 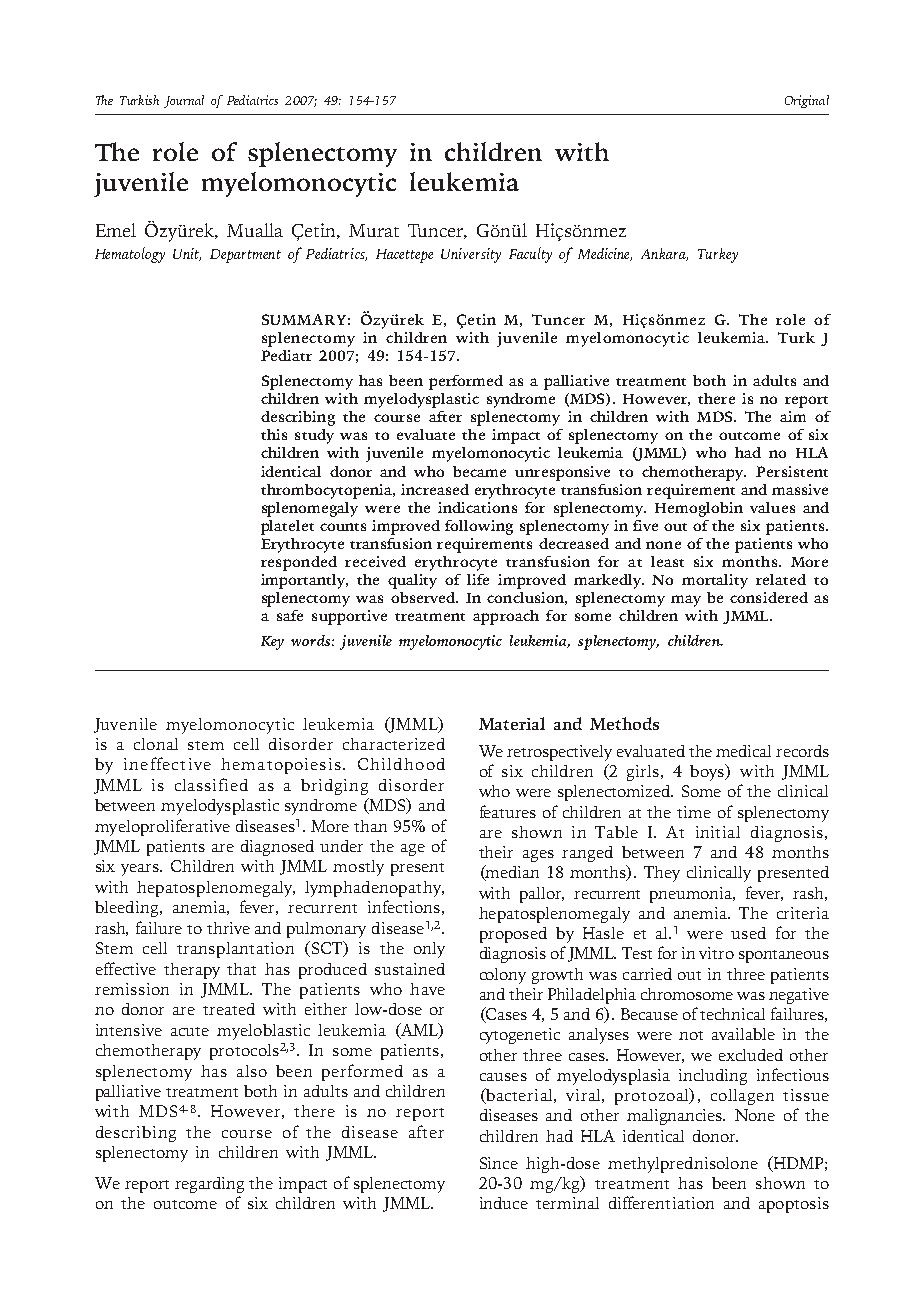 I want to click on this, so click(x=274, y=434).
